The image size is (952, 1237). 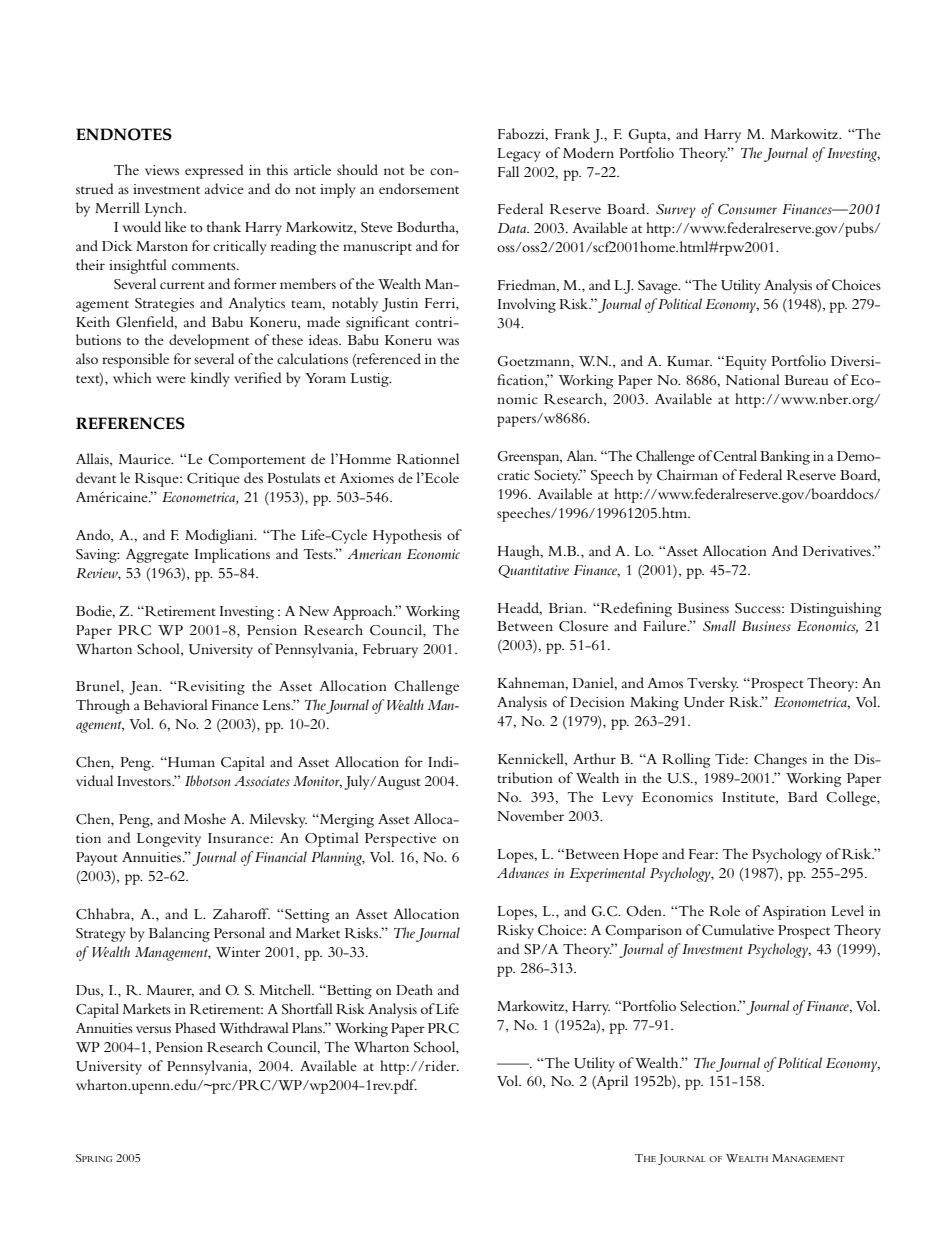 I want to click on Death, so click(x=414, y=989).
